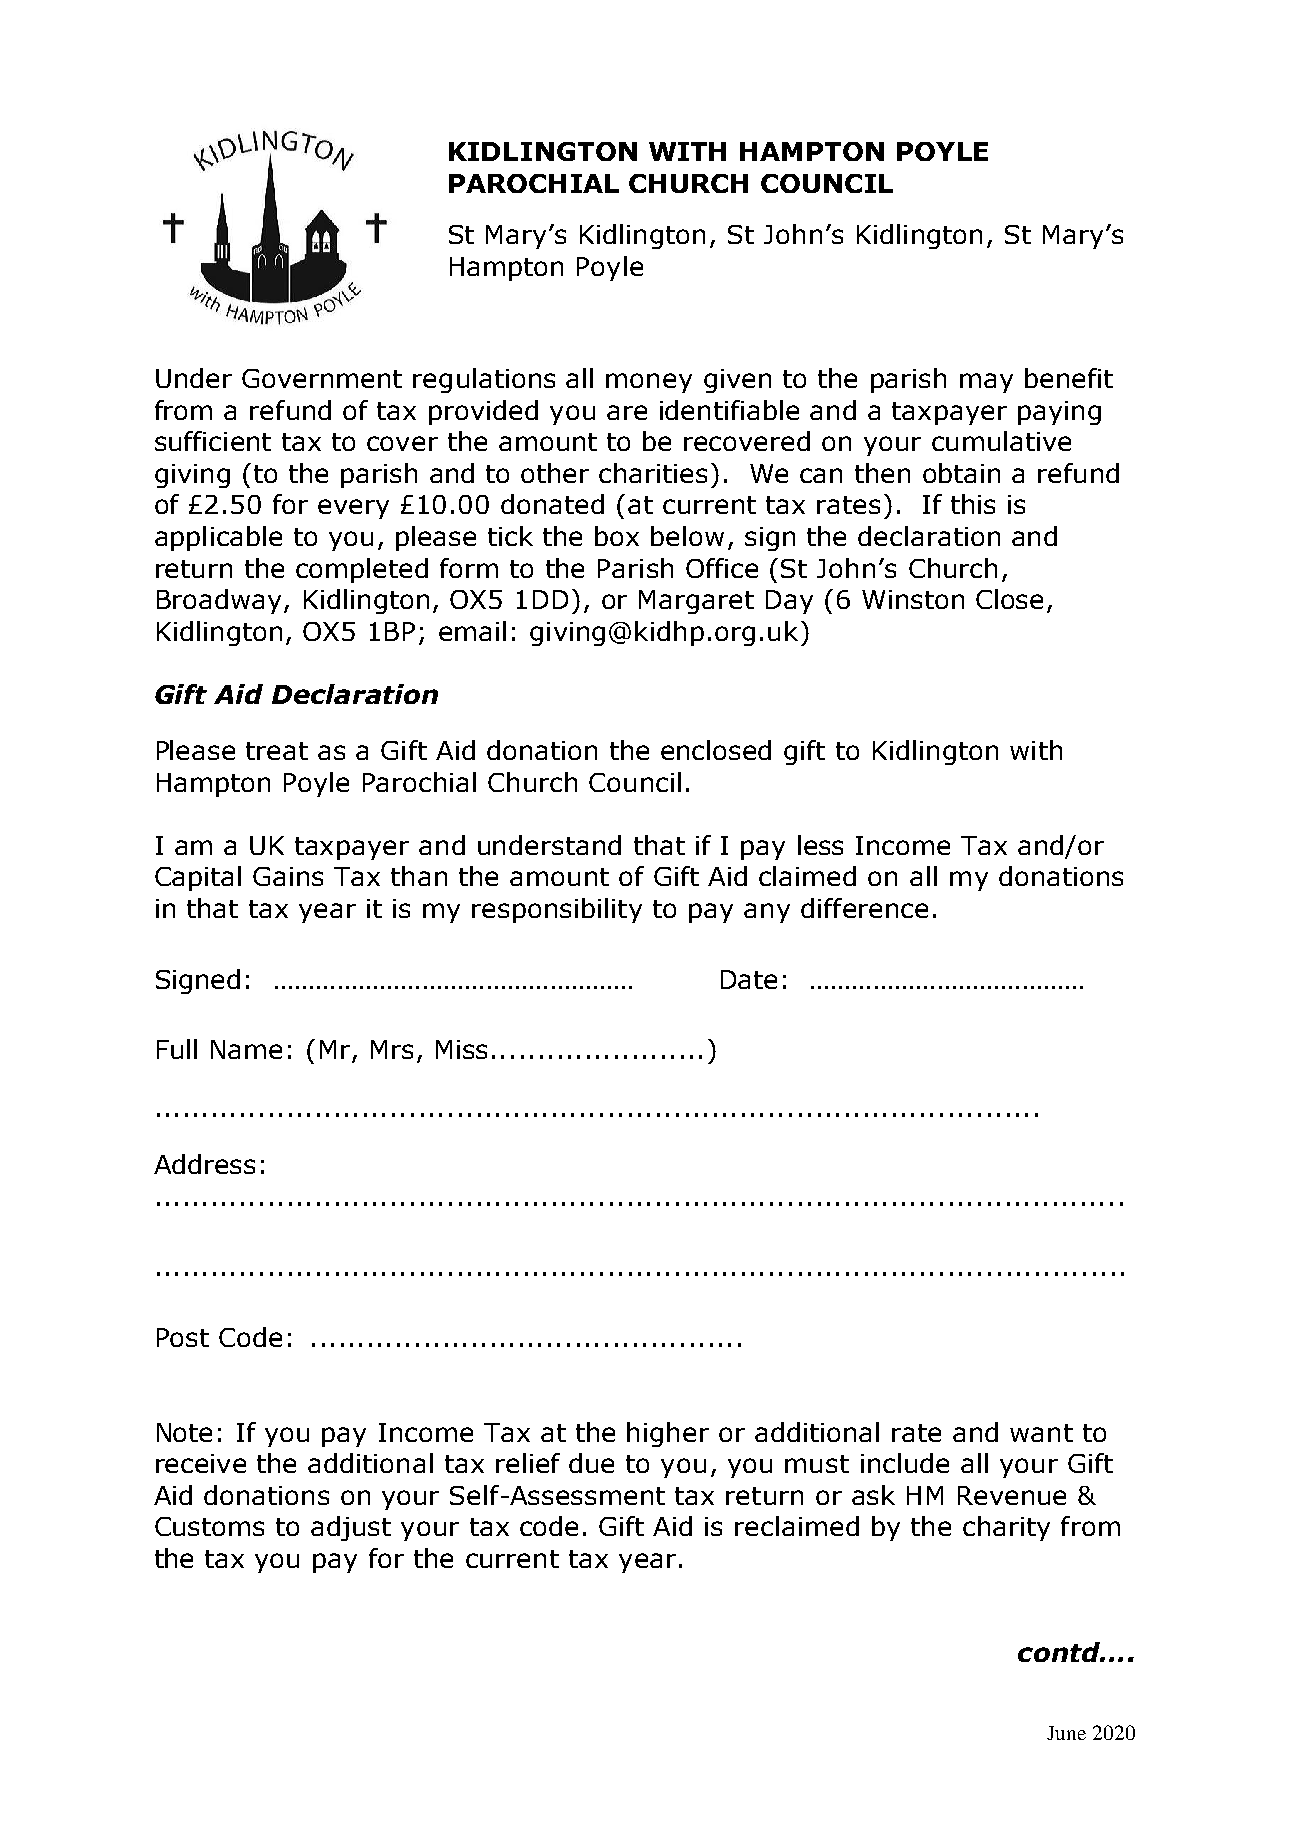 The width and height of the document is (1289, 1822). Describe the element at coordinates (1066, 1733) in the document. I see `June` at that location.
